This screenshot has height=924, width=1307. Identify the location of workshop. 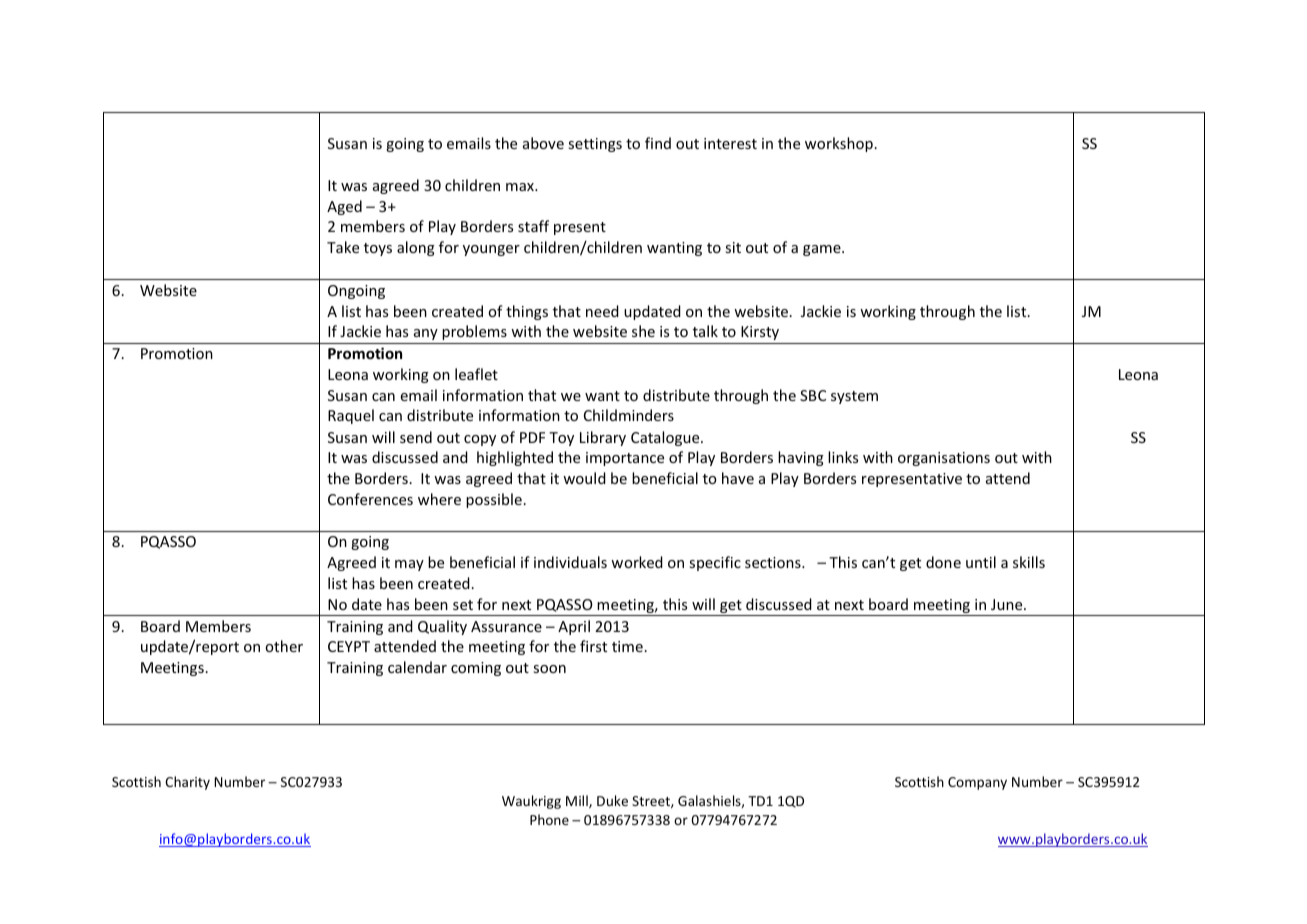
(839, 144).
